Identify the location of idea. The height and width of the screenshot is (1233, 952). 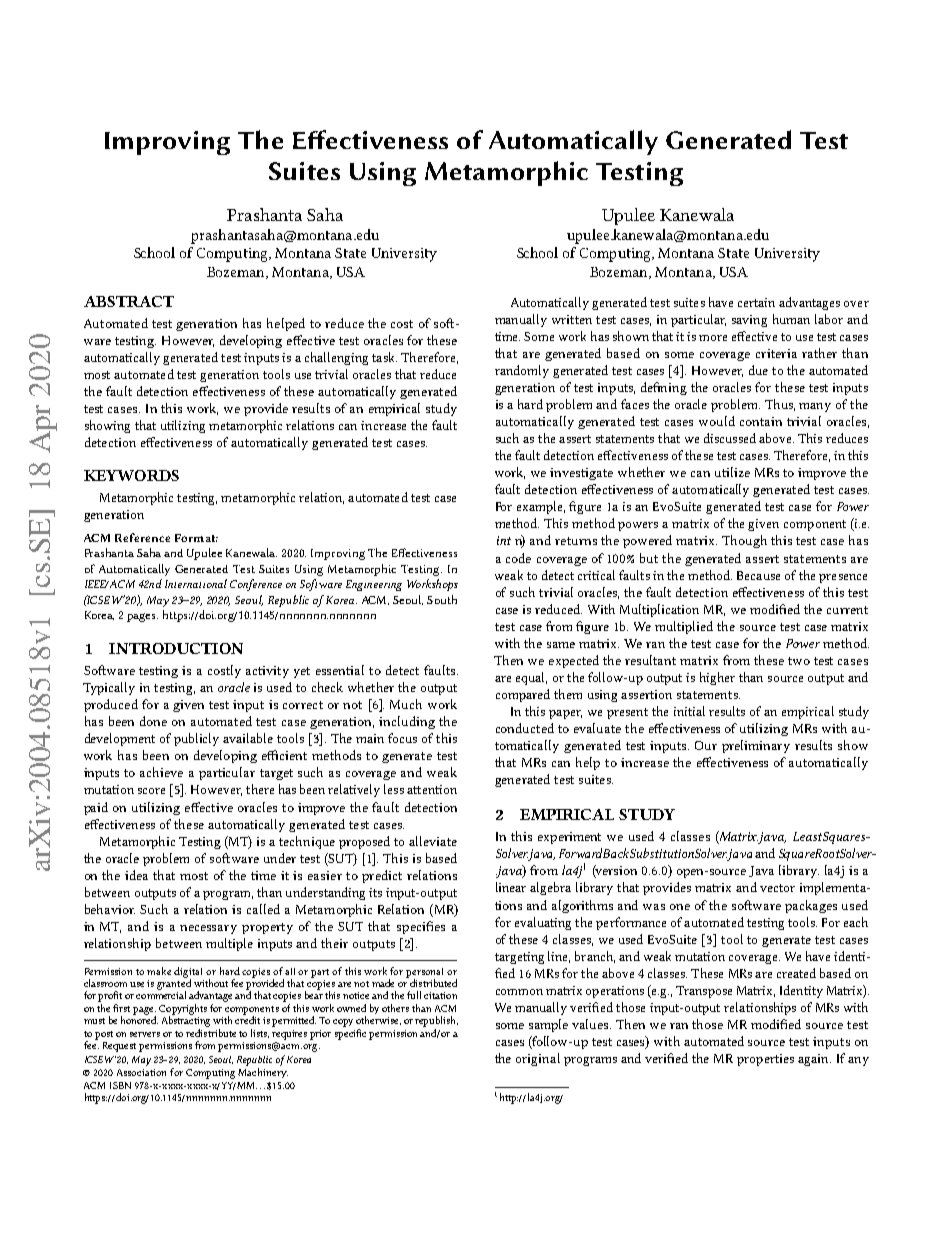
(136, 875).
